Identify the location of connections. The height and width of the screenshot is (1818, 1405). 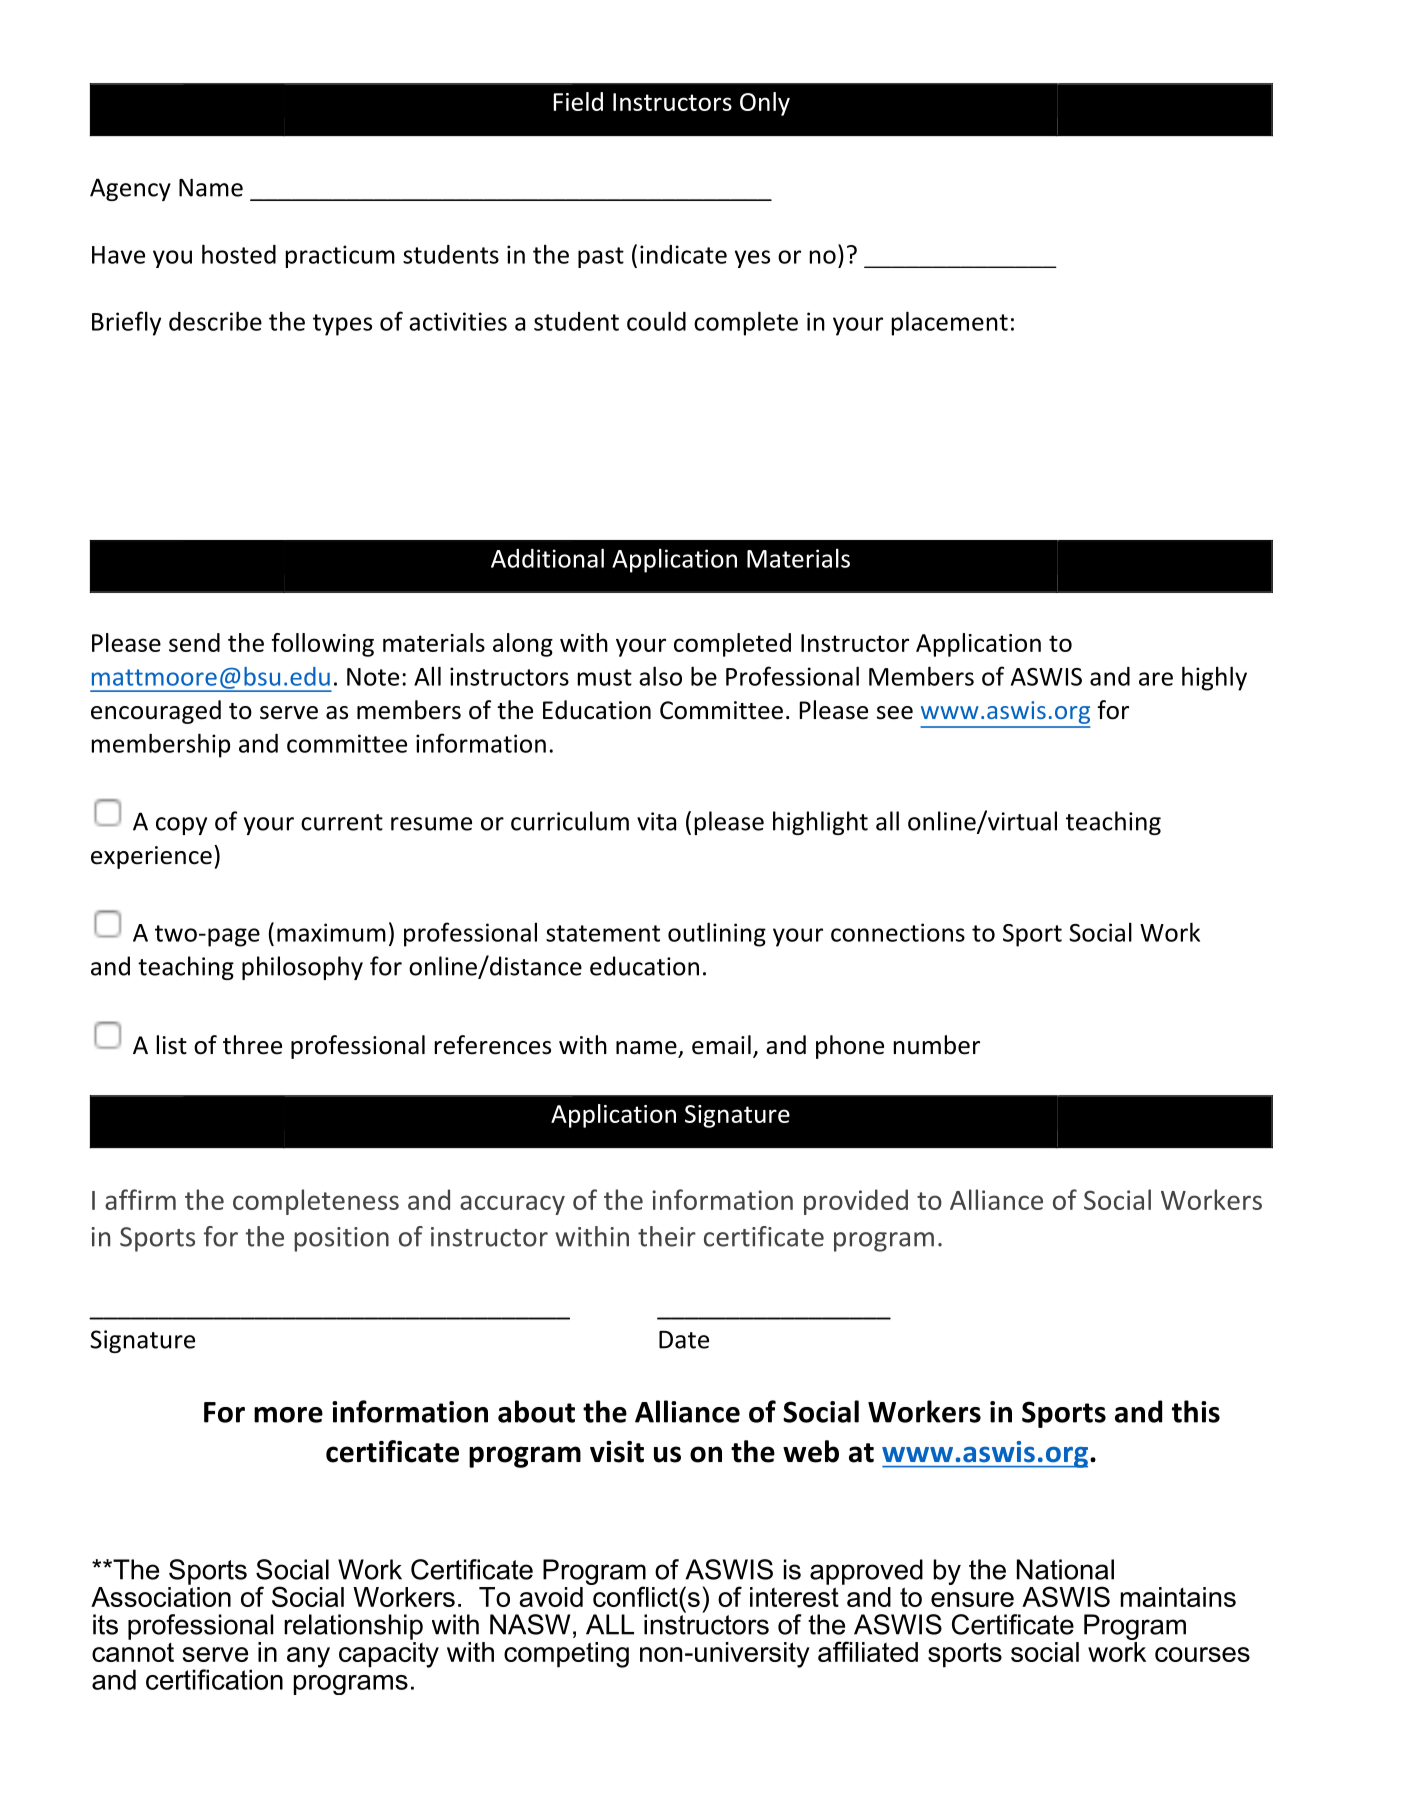
(898, 932).
